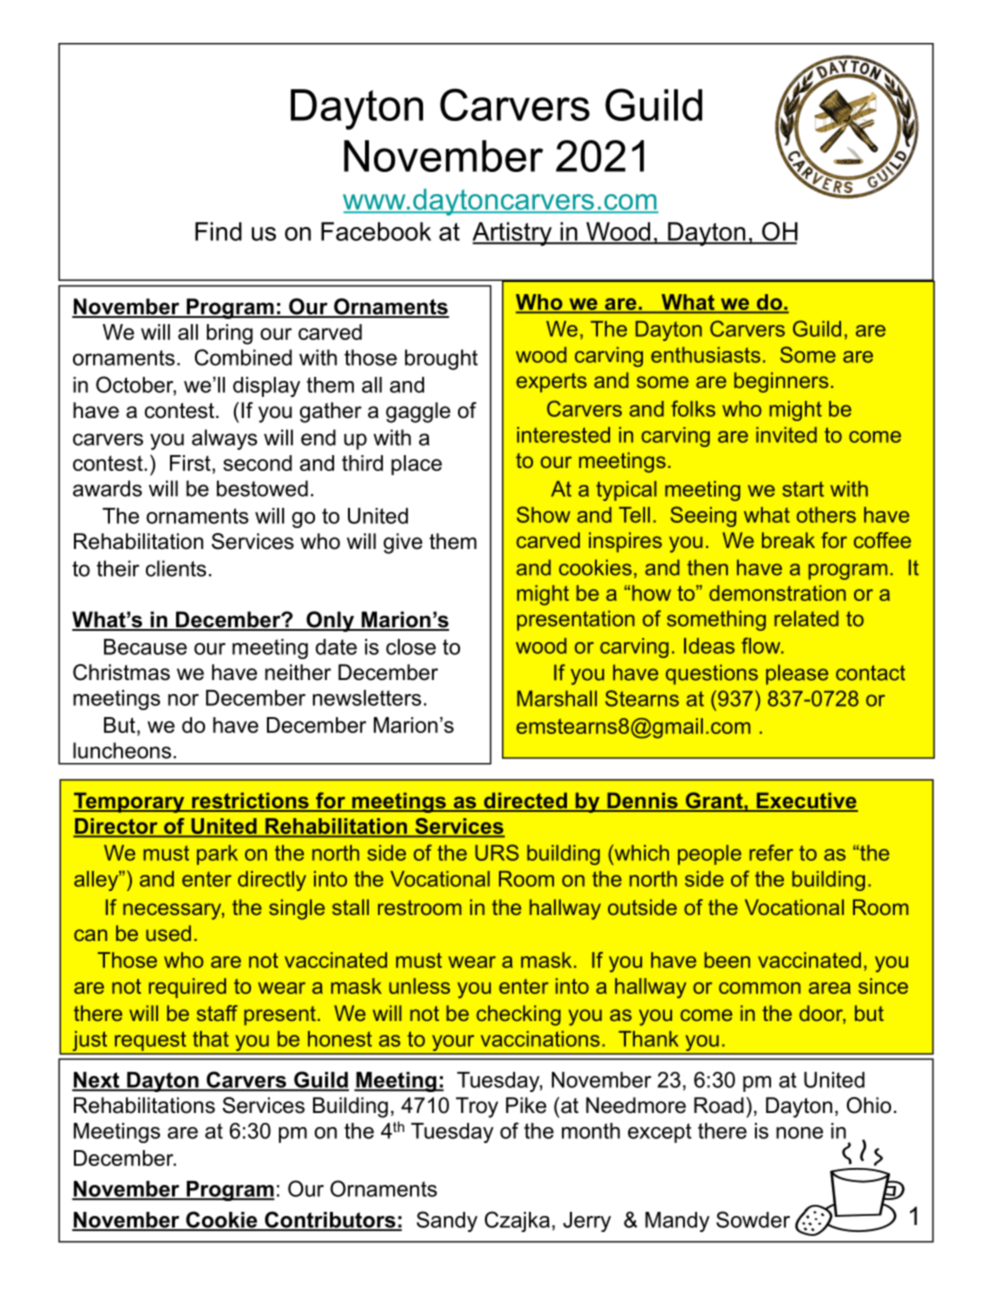  Describe the element at coordinates (416, 465) in the screenshot. I see `place` at that location.
